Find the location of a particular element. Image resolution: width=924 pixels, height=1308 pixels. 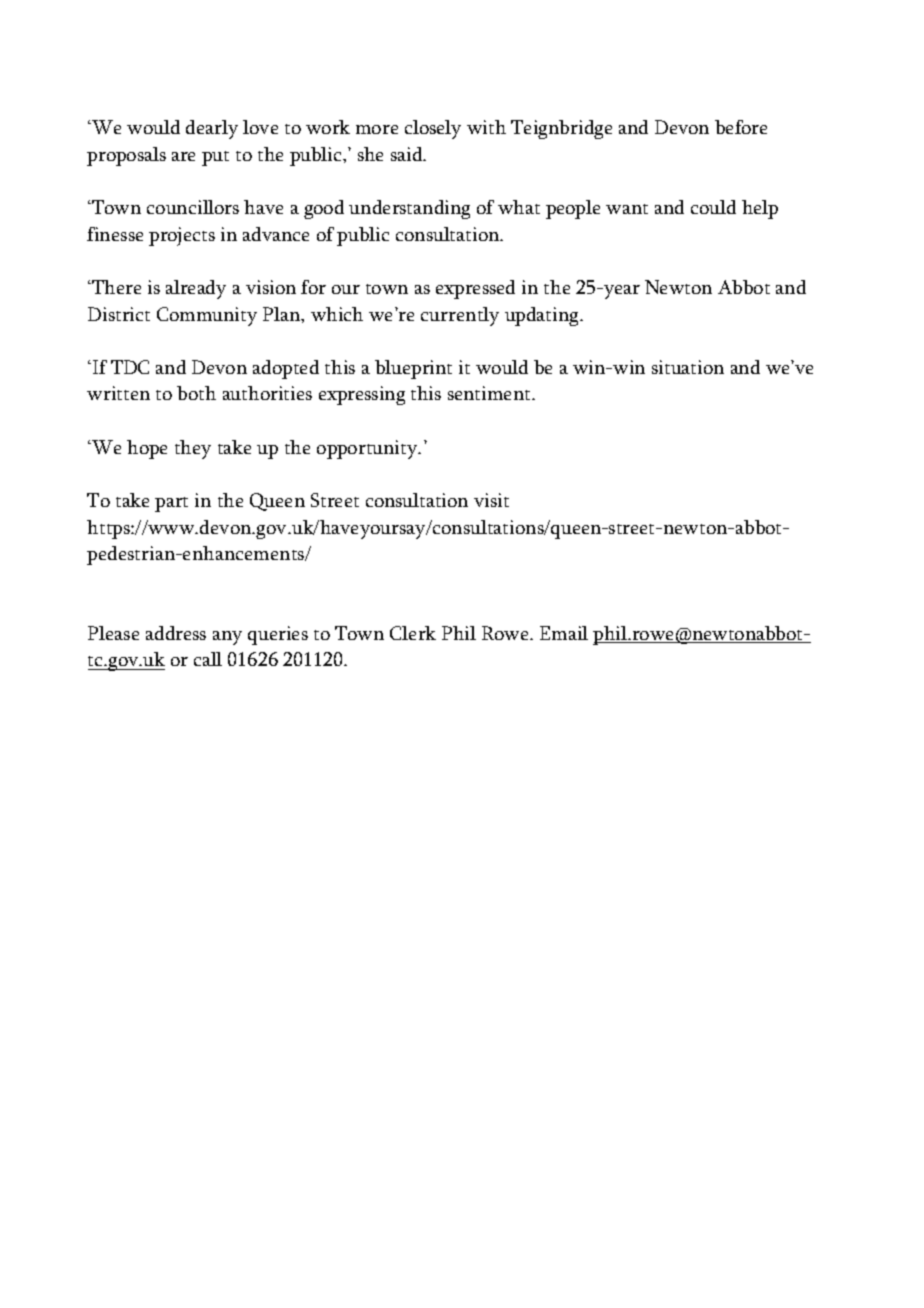

already is located at coordinates (196, 289).
